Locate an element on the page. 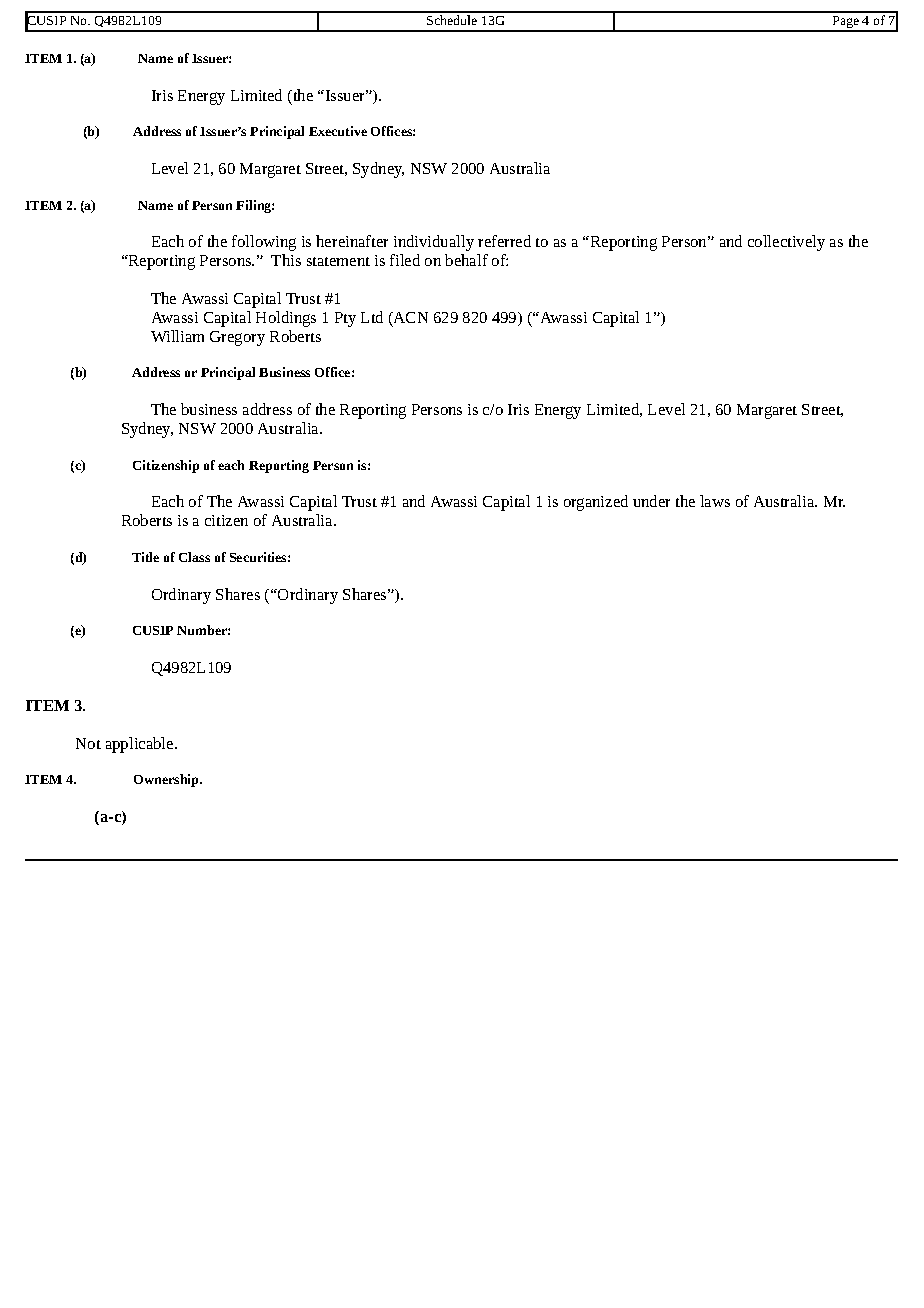 This document has width=924, height=1308. Title is located at coordinates (145, 557).
